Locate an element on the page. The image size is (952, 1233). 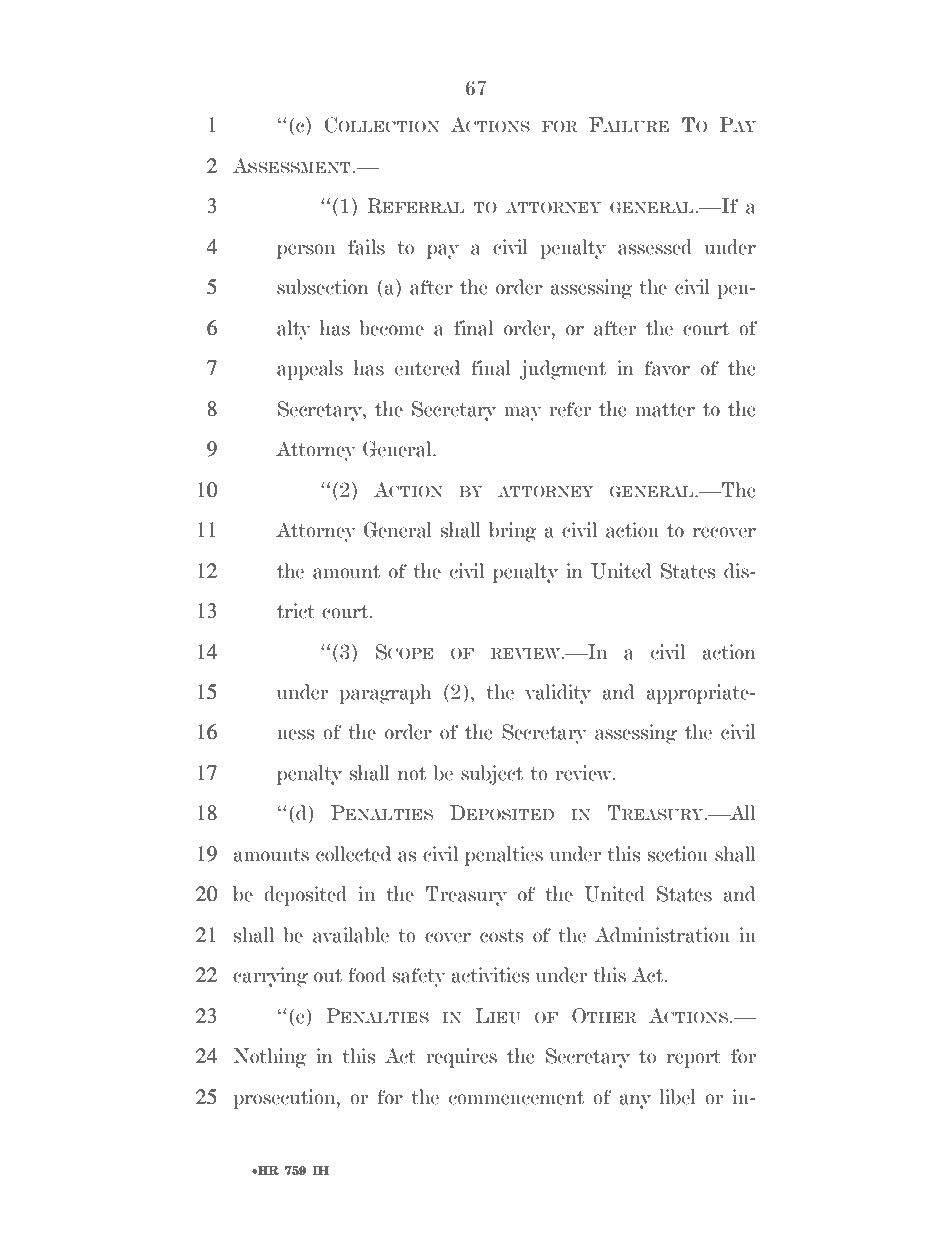
become is located at coordinates (391, 328).
